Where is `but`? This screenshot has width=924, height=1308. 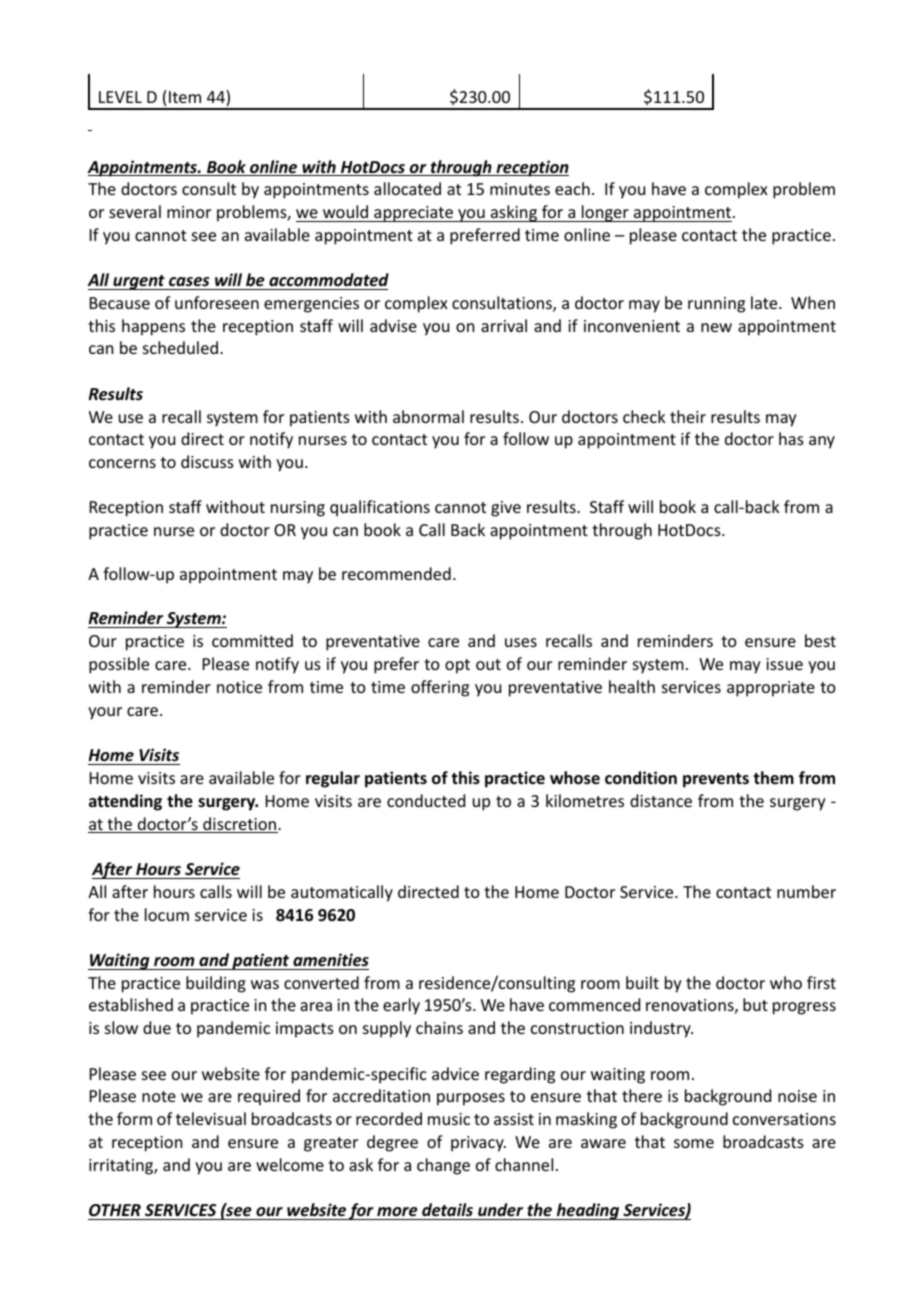 but is located at coordinates (755, 1004).
